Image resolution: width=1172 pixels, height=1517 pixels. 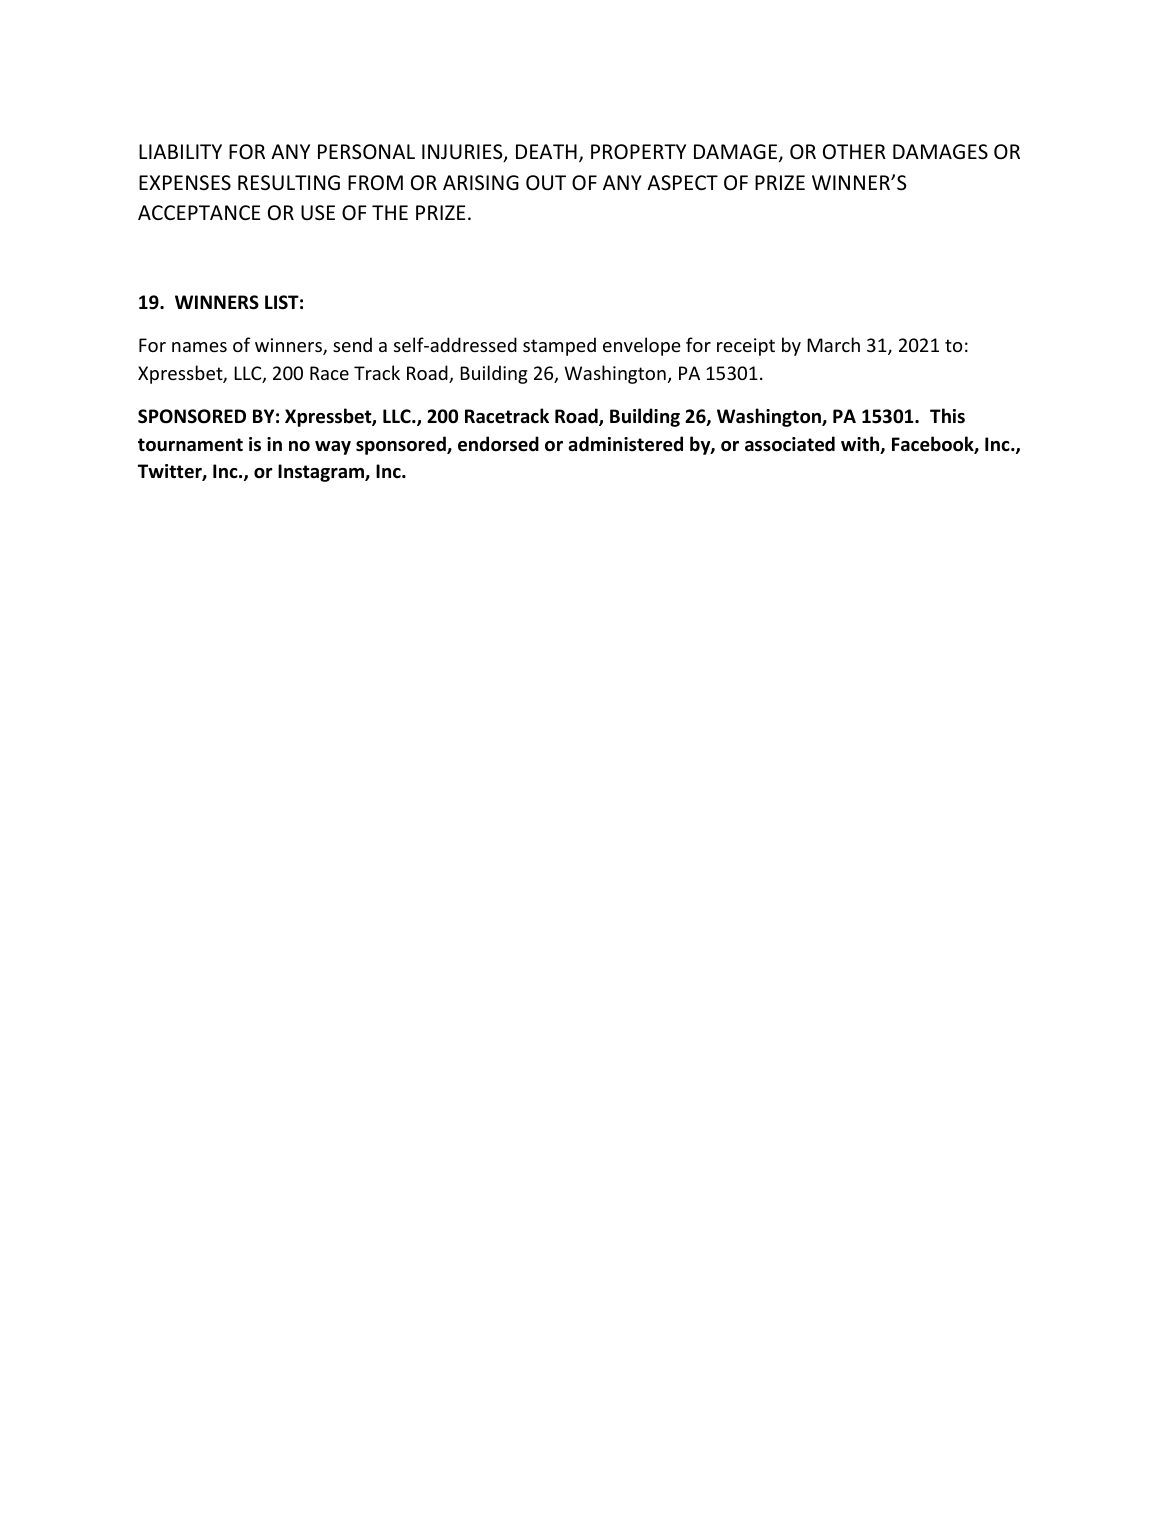 I want to click on send, so click(x=352, y=344).
